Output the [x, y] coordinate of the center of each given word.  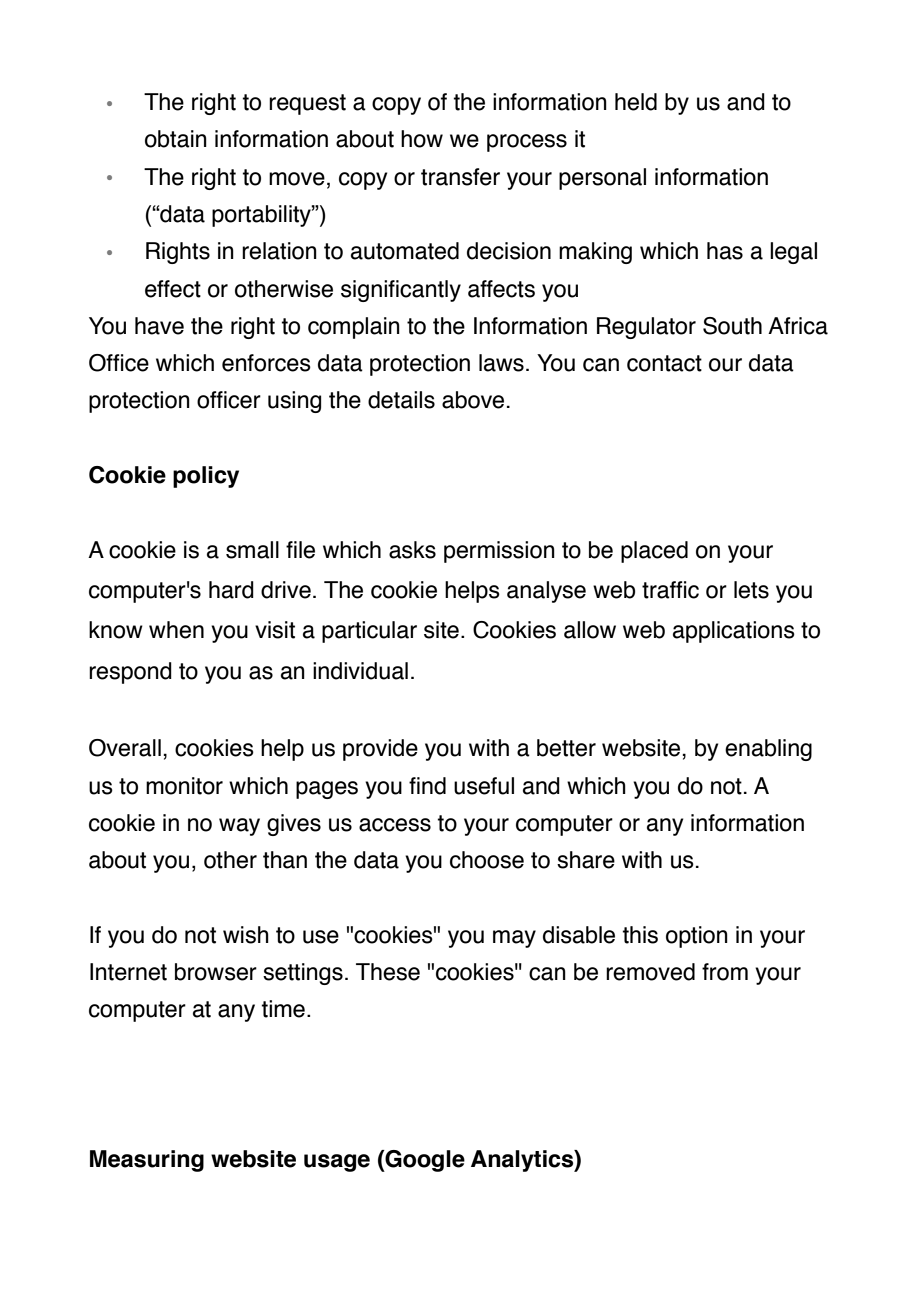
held [636, 102]
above [473, 400]
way [239, 827]
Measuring [147, 1161]
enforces [266, 363]
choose [487, 860]
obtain [176, 139]
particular [369, 632]
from [725, 972]
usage [337, 1163]
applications [734, 632]
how [422, 139]
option [697, 937]
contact [664, 363]
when [176, 630]
